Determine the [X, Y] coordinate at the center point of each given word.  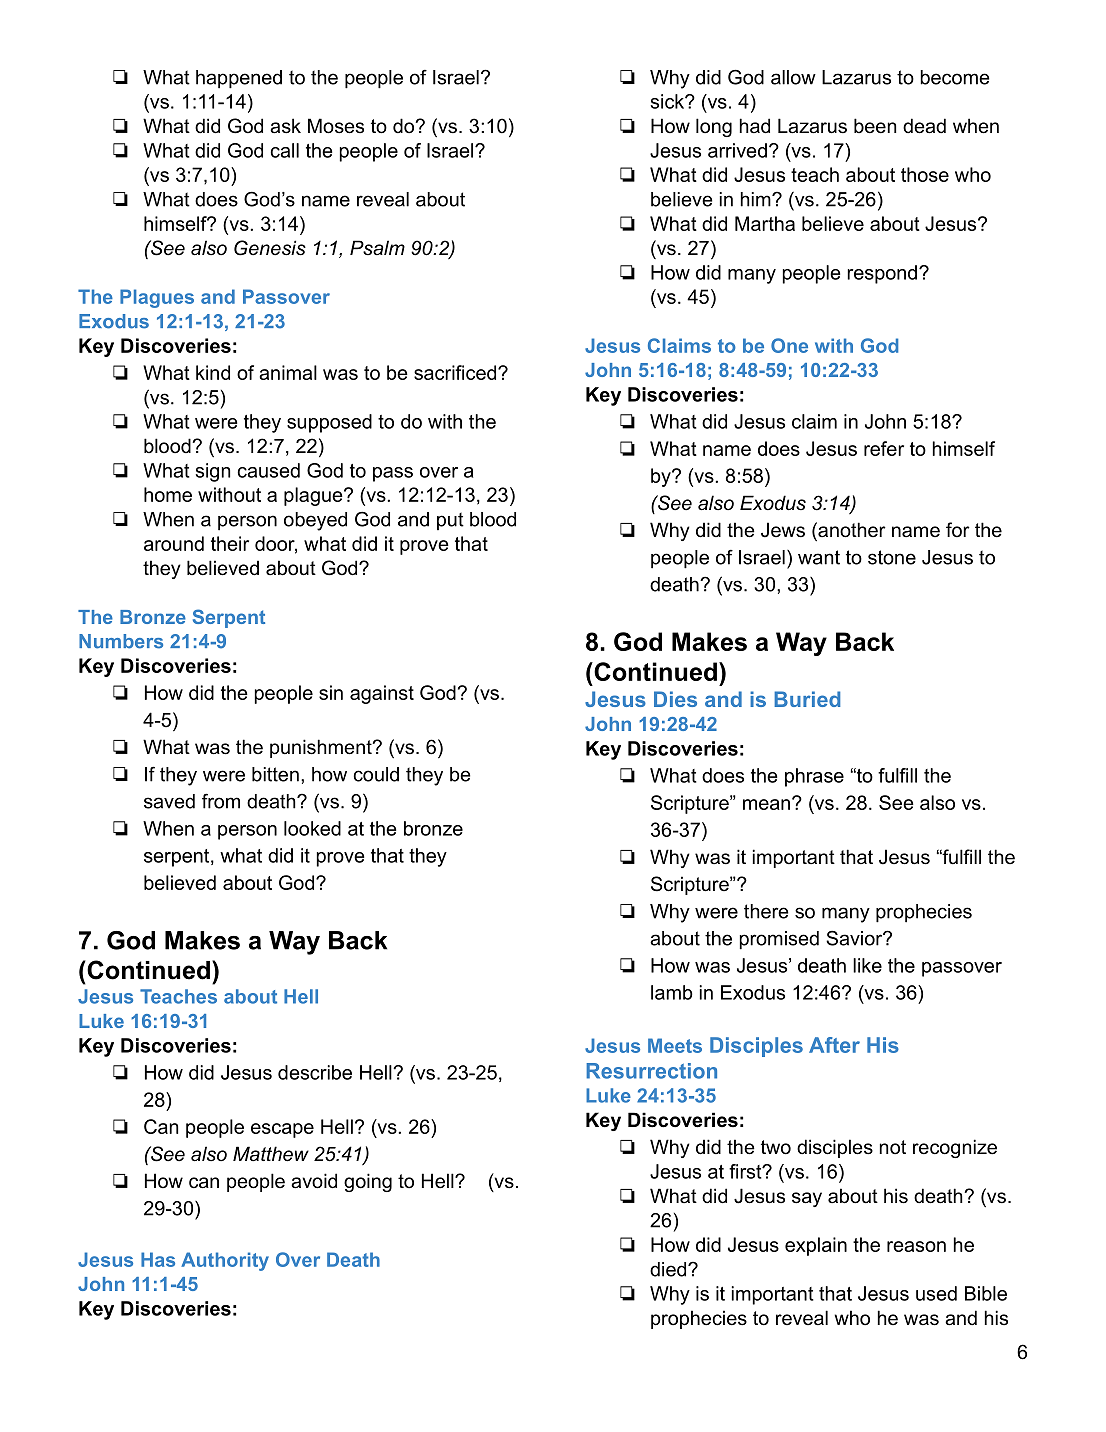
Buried [807, 699]
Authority [225, 1261]
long [714, 127]
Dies [675, 699]
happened [239, 79]
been [875, 126]
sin [331, 692]
